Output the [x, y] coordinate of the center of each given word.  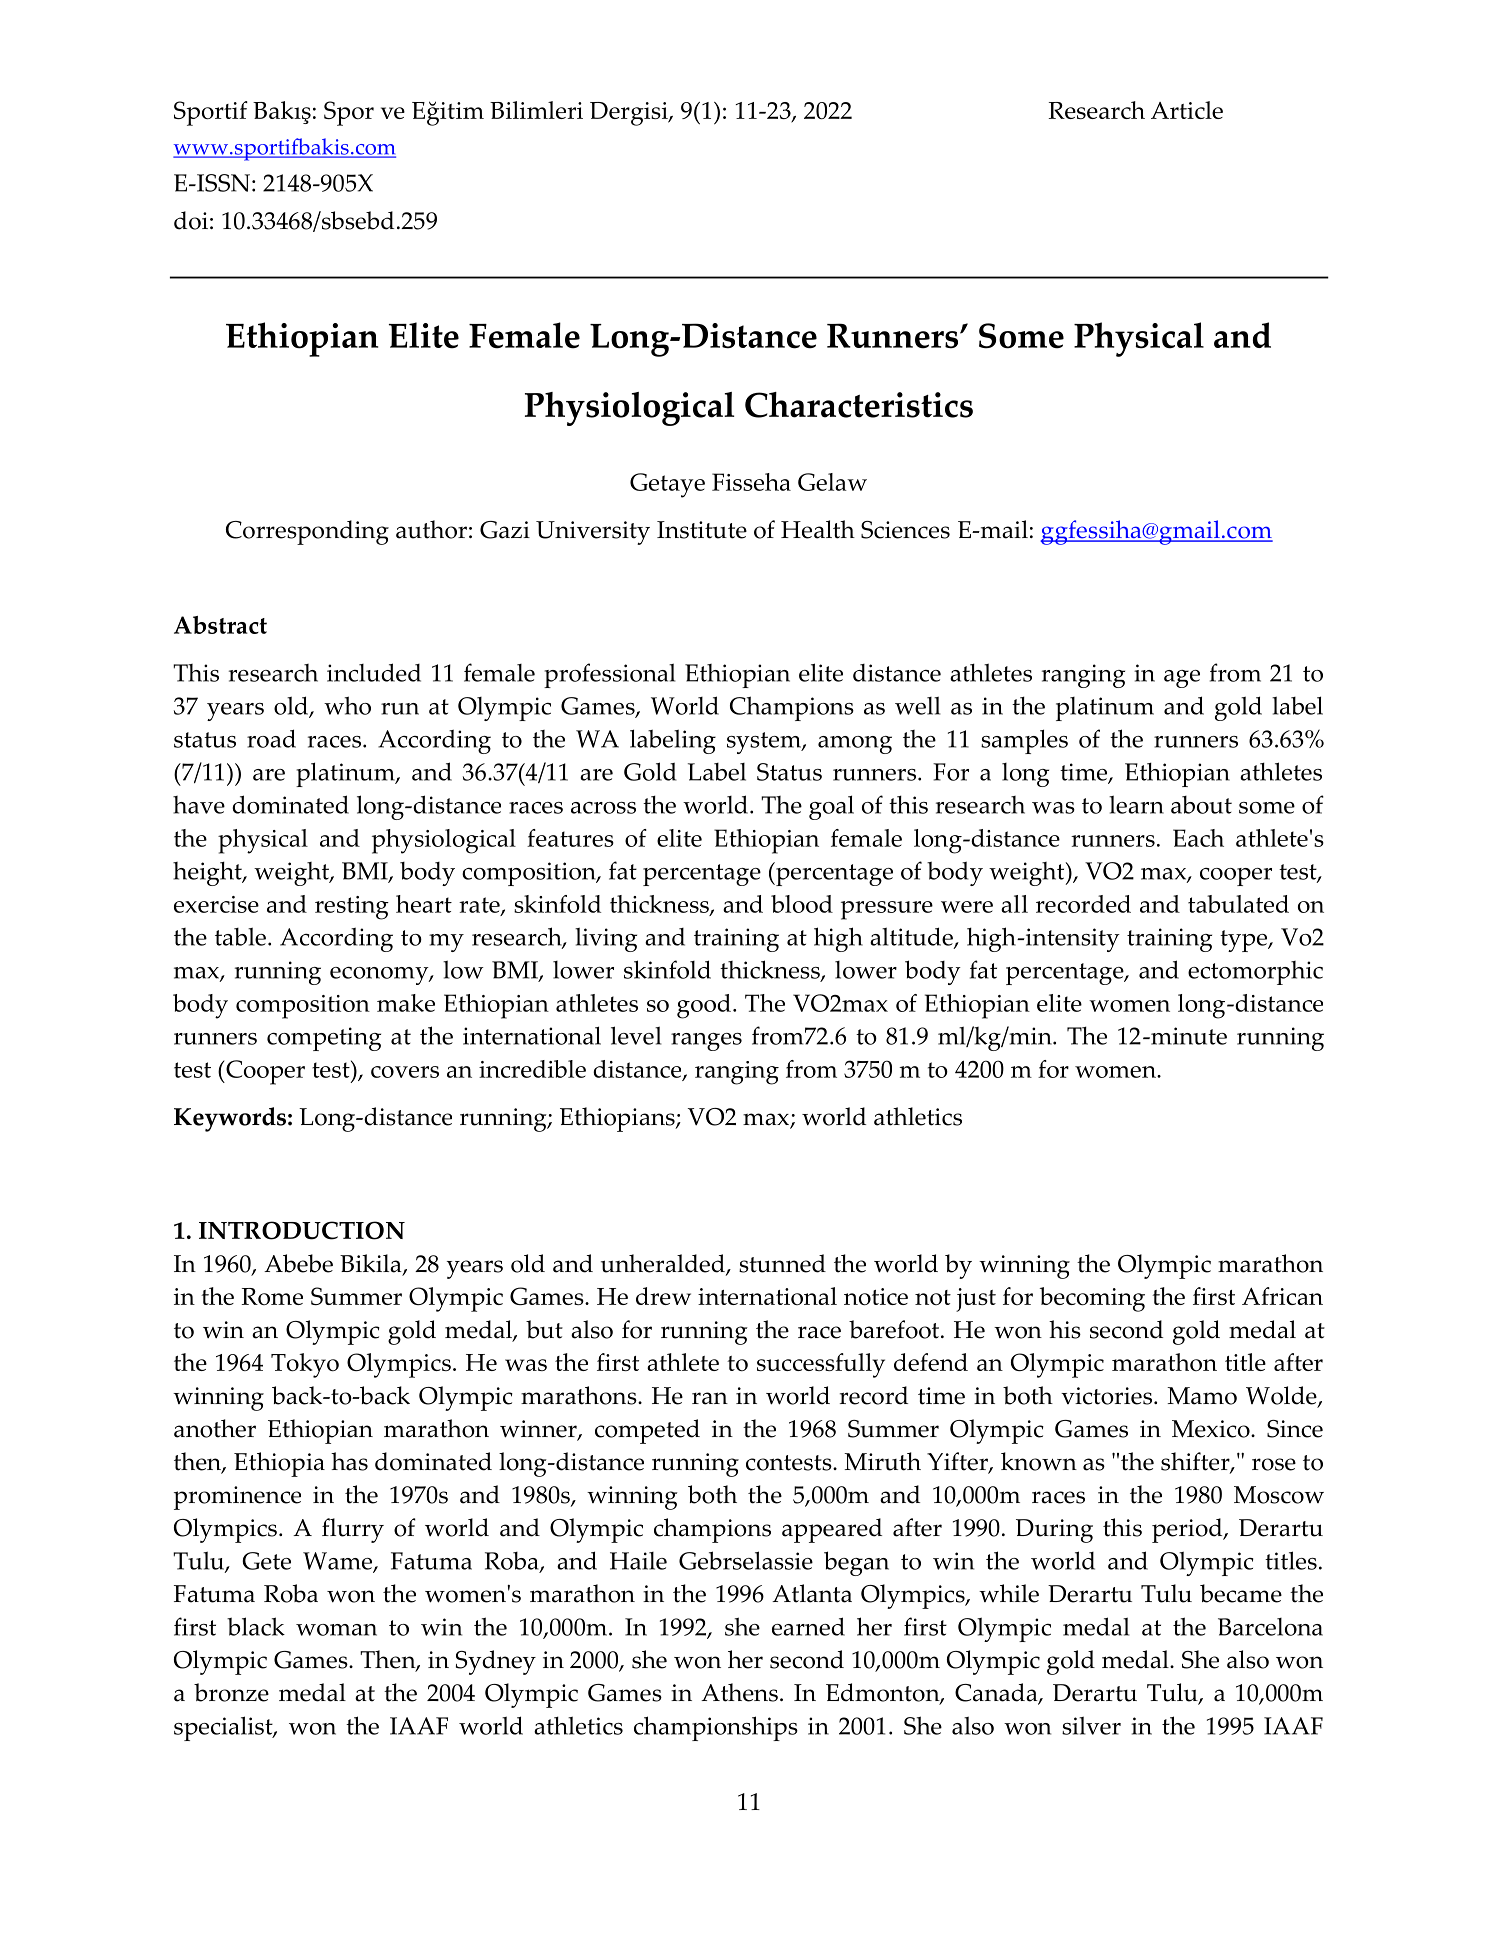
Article [1187, 110]
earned [808, 1626]
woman [336, 1630]
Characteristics [859, 405]
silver [1091, 1725]
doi [191, 220]
